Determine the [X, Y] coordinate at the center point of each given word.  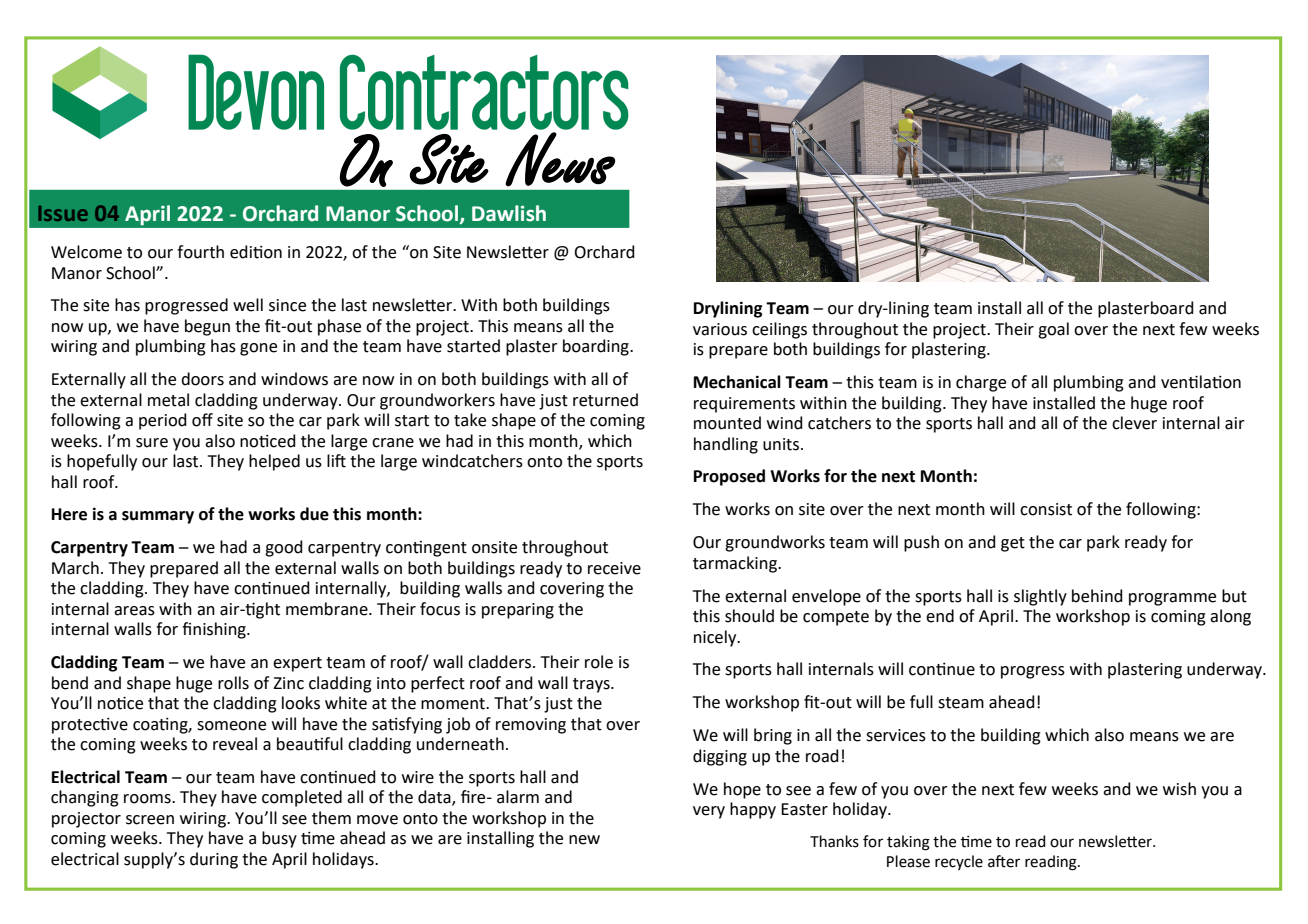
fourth [200, 252]
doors [202, 379]
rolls [233, 683]
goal [1053, 330]
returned [605, 400]
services [896, 735]
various [720, 329]
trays [592, 685]
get [1013, 544]
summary [158, 517]
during [214, 860]
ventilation [1201, 382]
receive [614, 568]
